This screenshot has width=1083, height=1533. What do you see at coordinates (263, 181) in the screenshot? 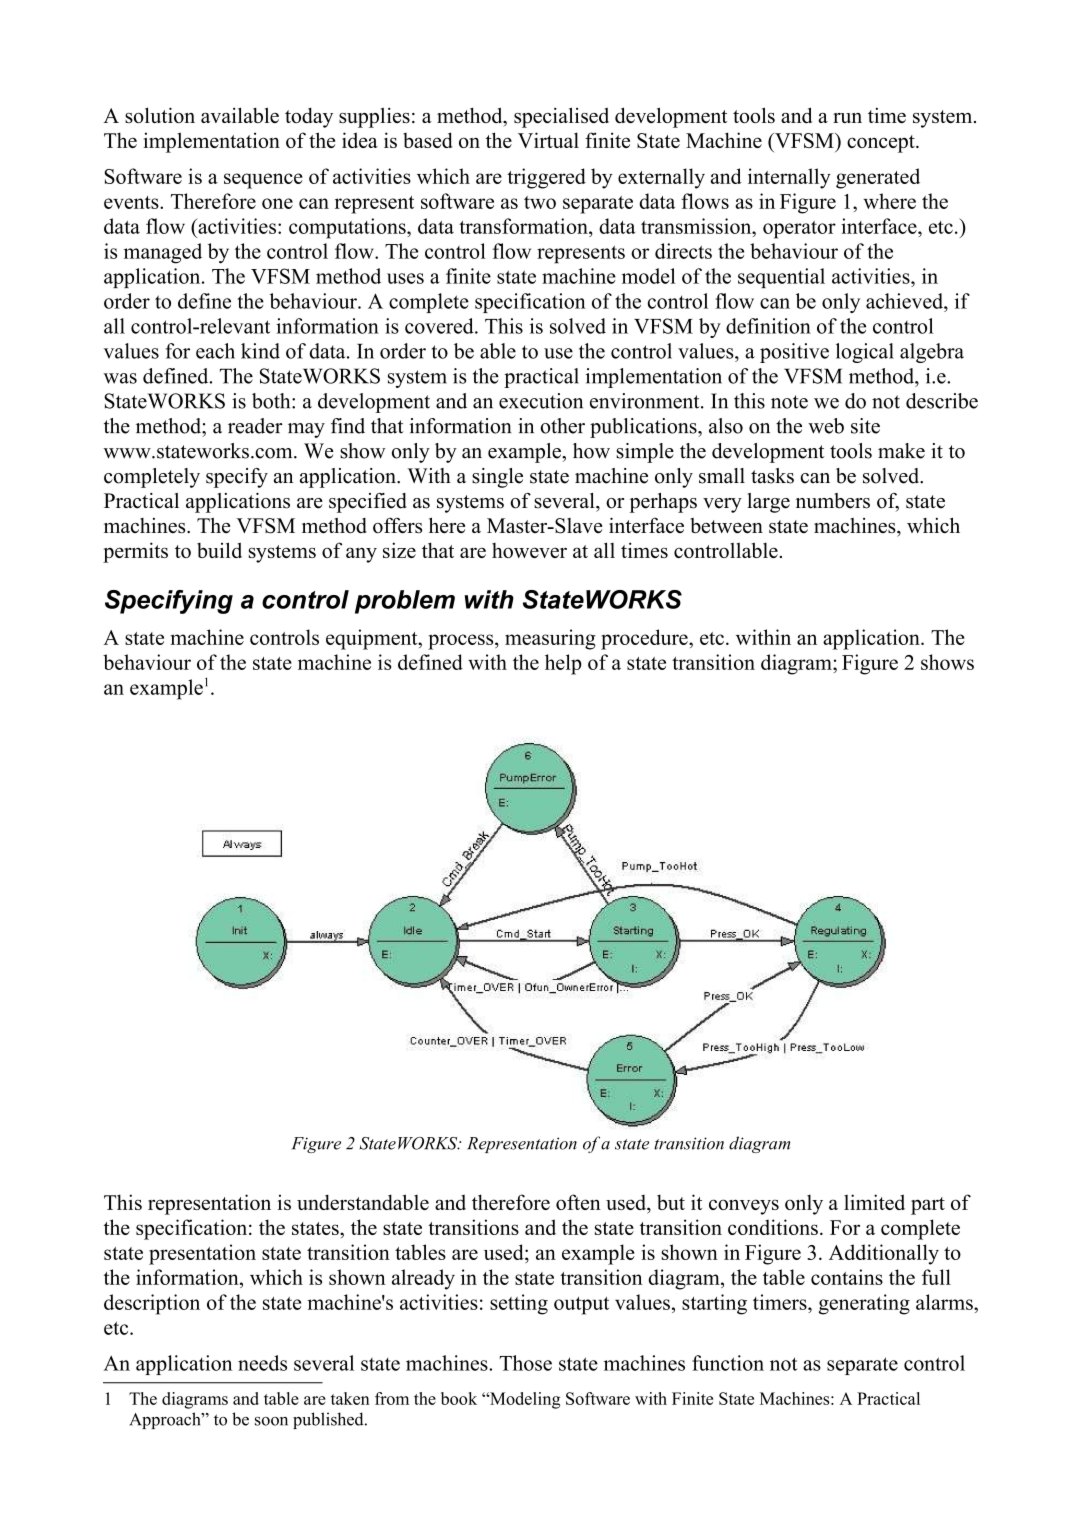
I see `sequence` at bounding box center [263, 181].
